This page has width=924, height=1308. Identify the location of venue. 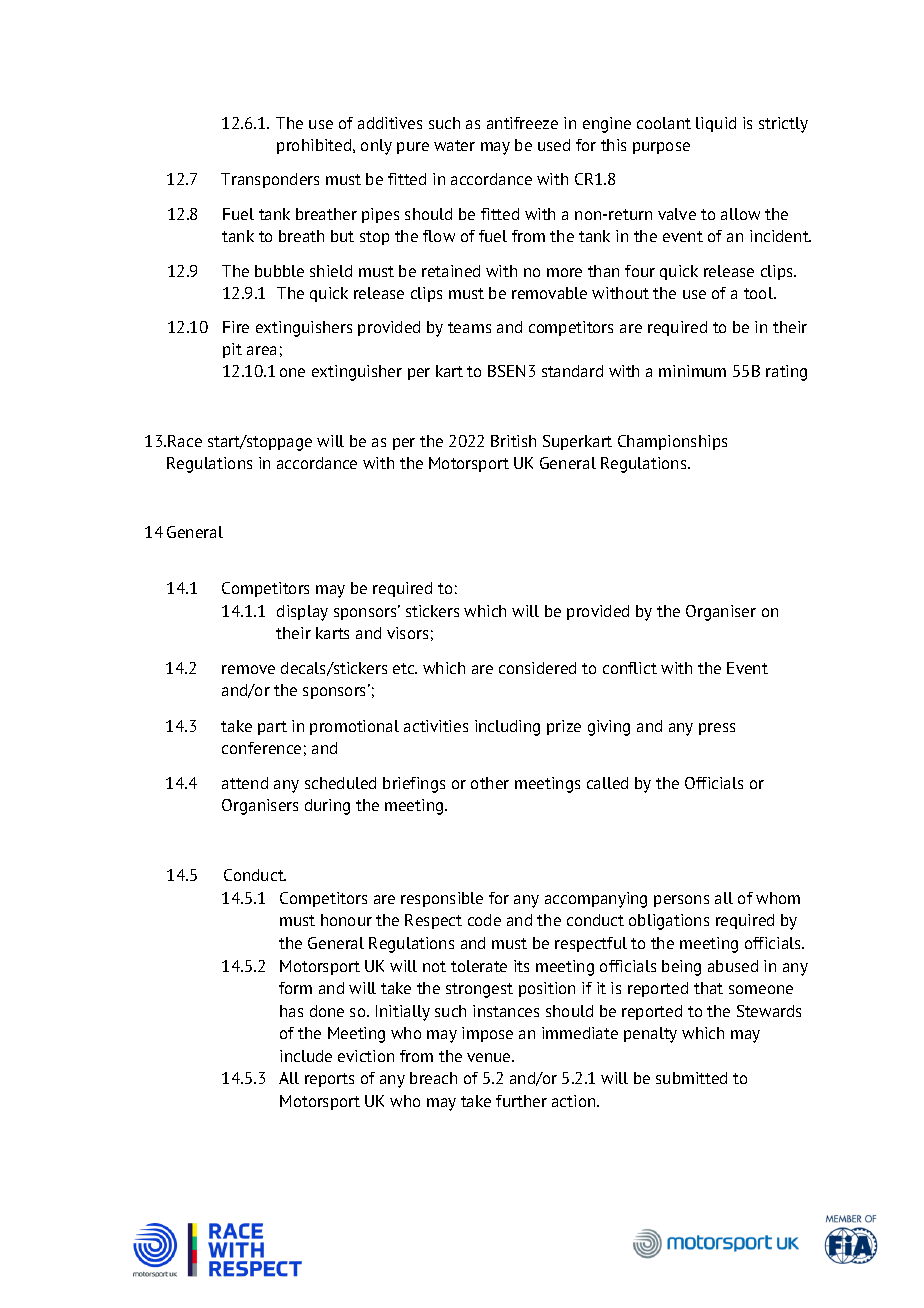
(490, 1057).
